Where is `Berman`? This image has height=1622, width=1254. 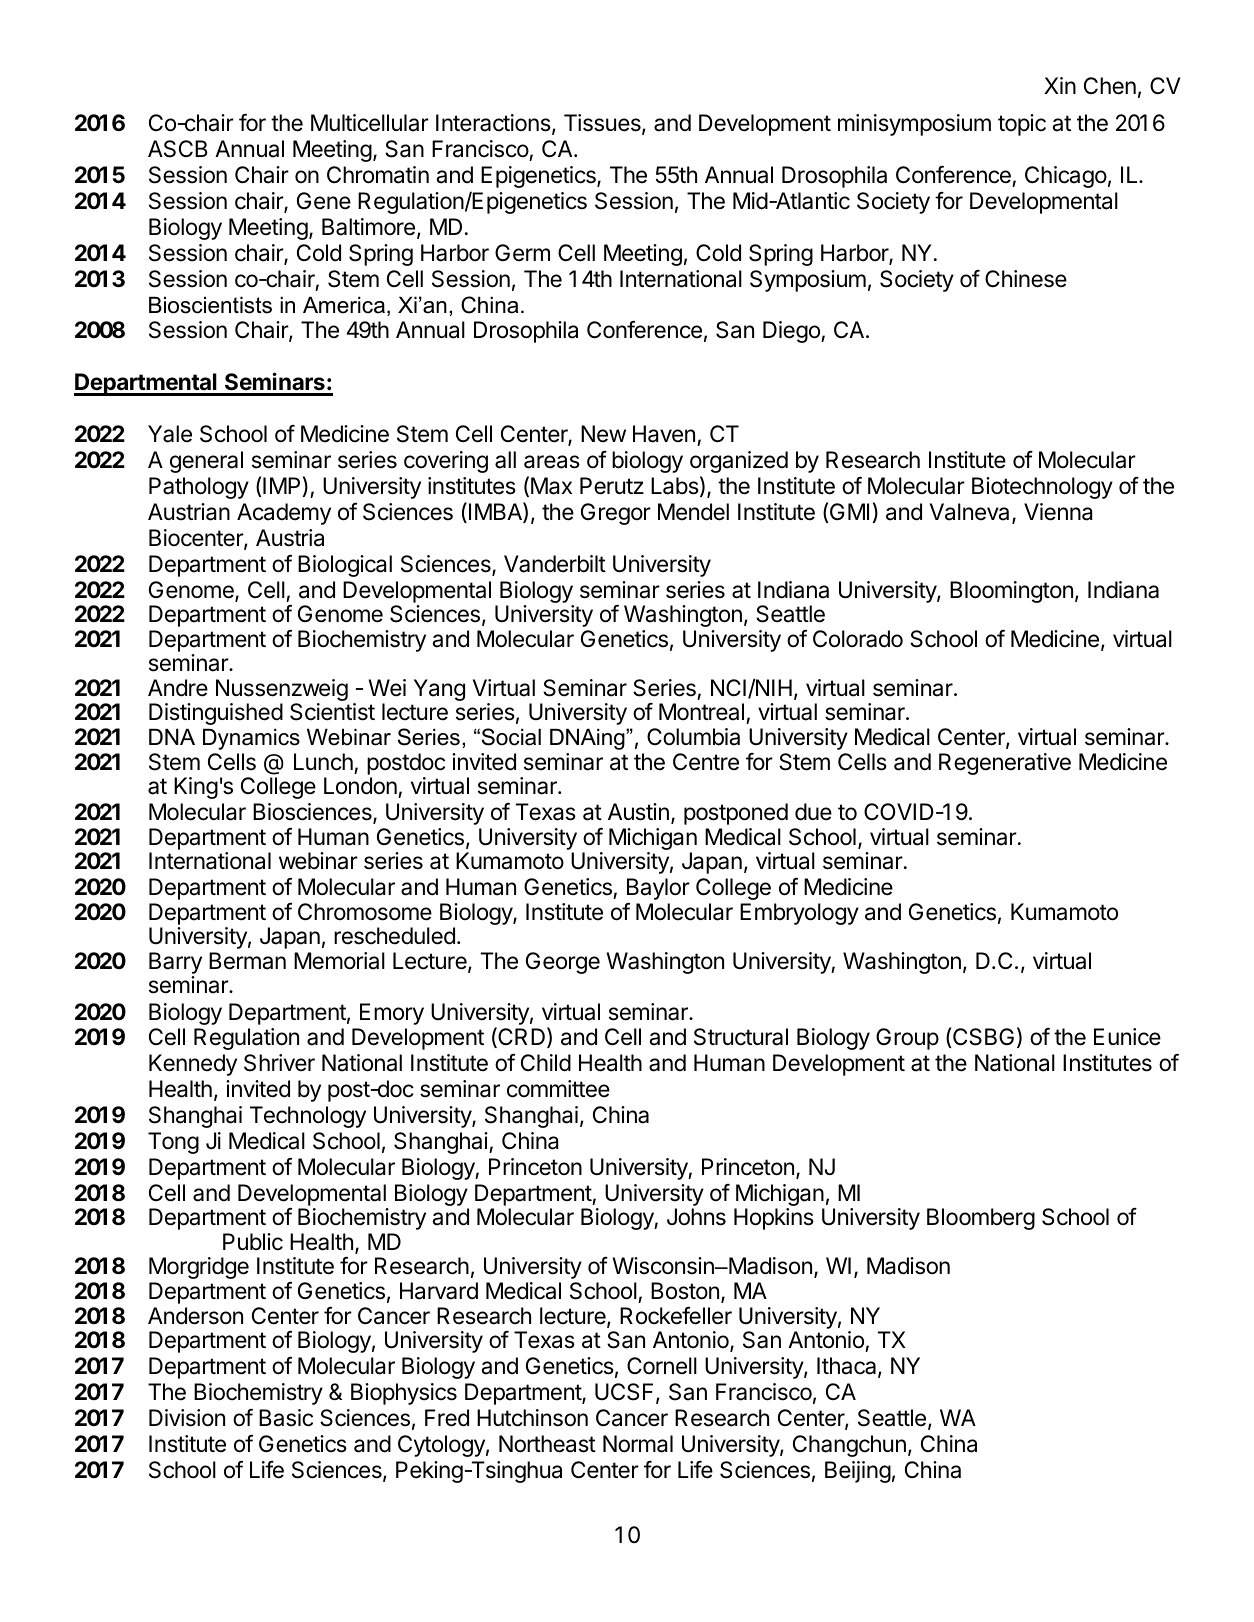 Berman is located at coordinates (247, 961).
